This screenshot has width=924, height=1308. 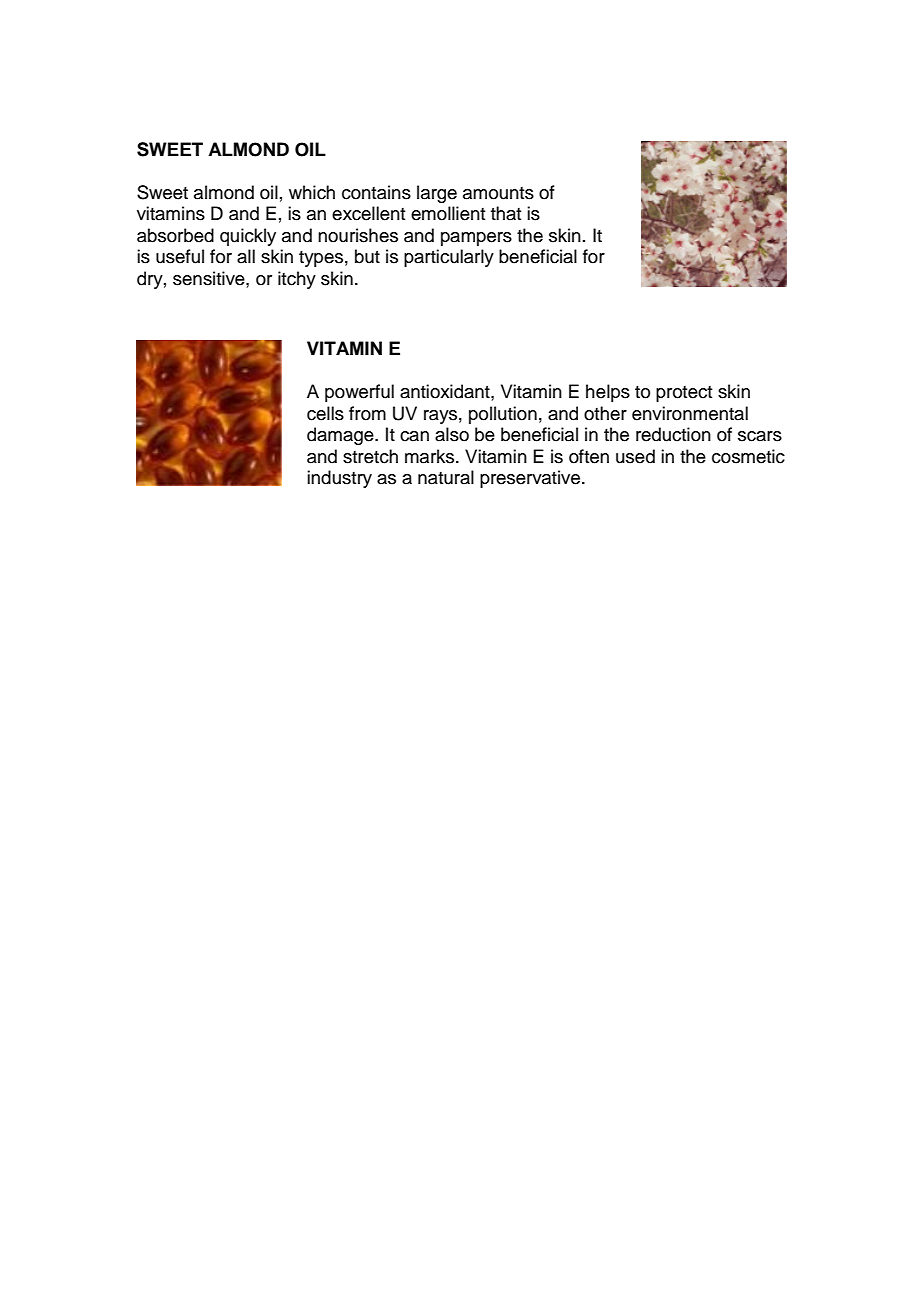 What do you see at coordinates (446, 477) in the screenshot?
I see `natural` at bounding box center [446, 477].
